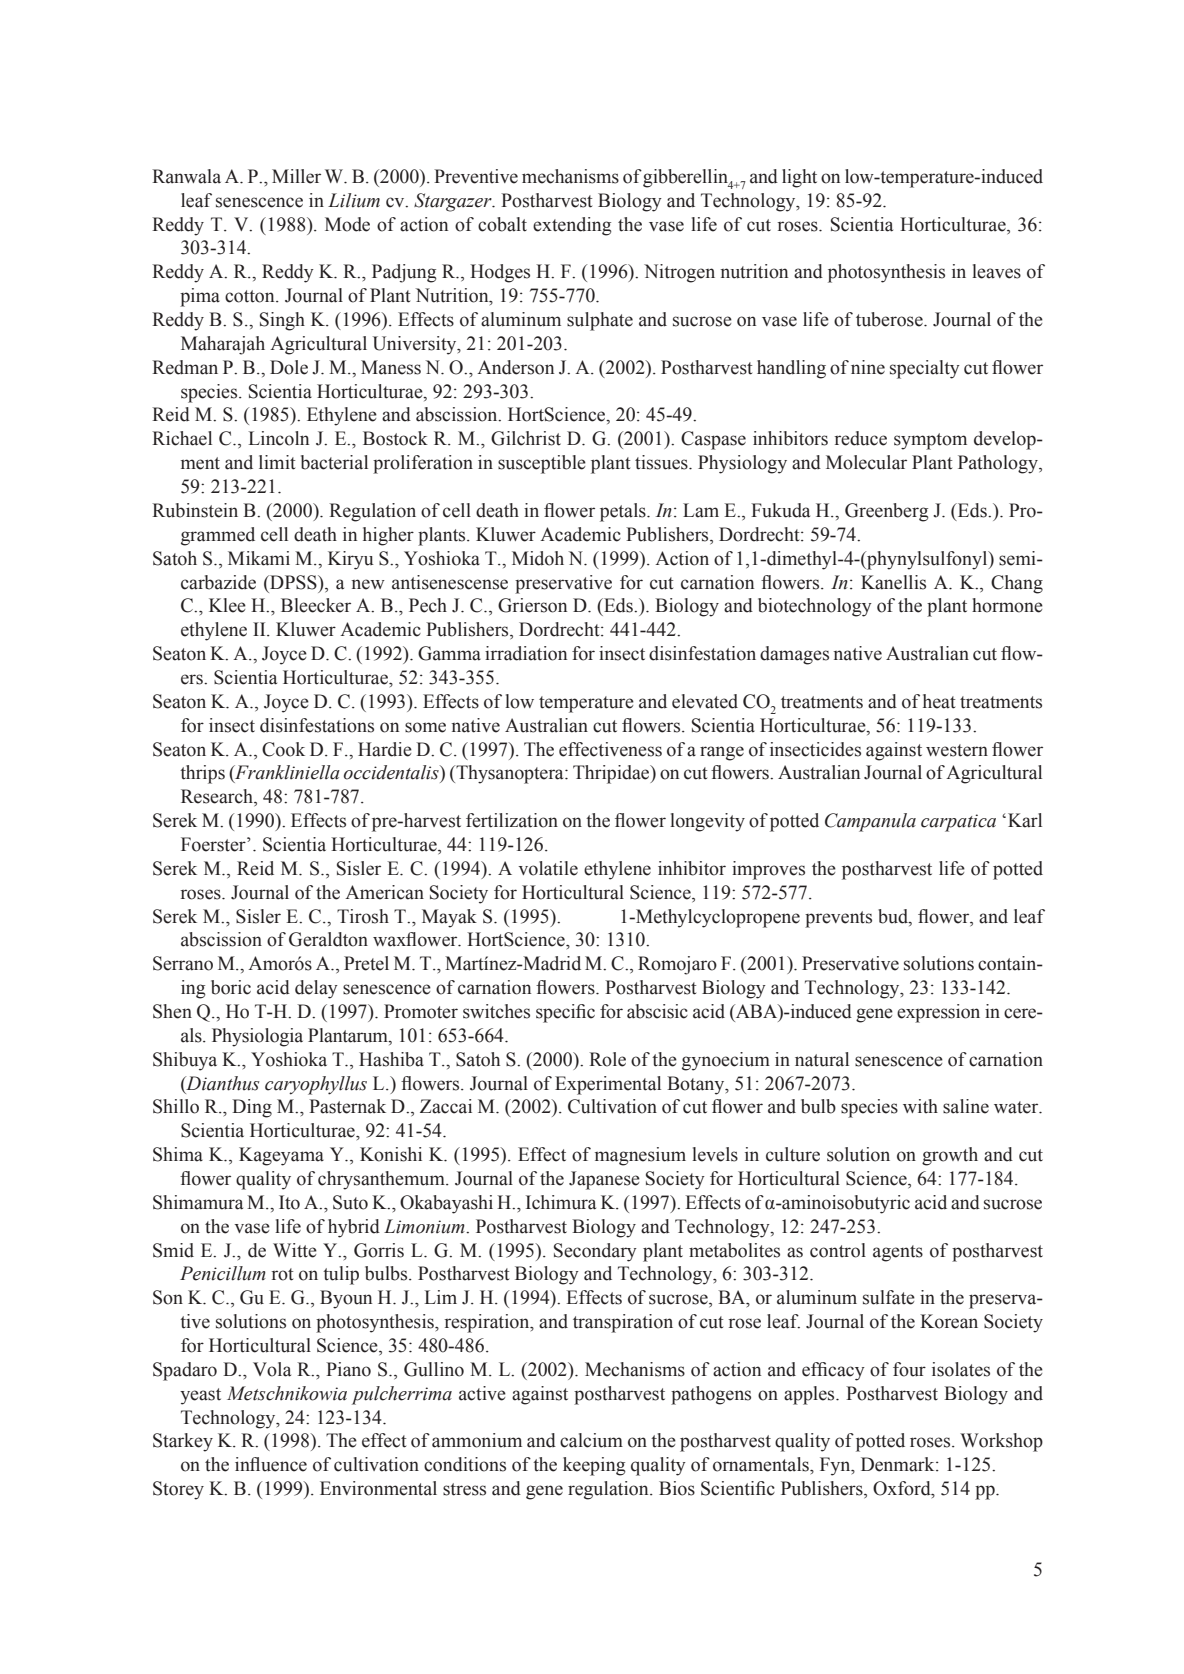 Image resolution: width=1184 pixels, height=1674 pixels. I want to click on hybrid, so click(354, 1228).
